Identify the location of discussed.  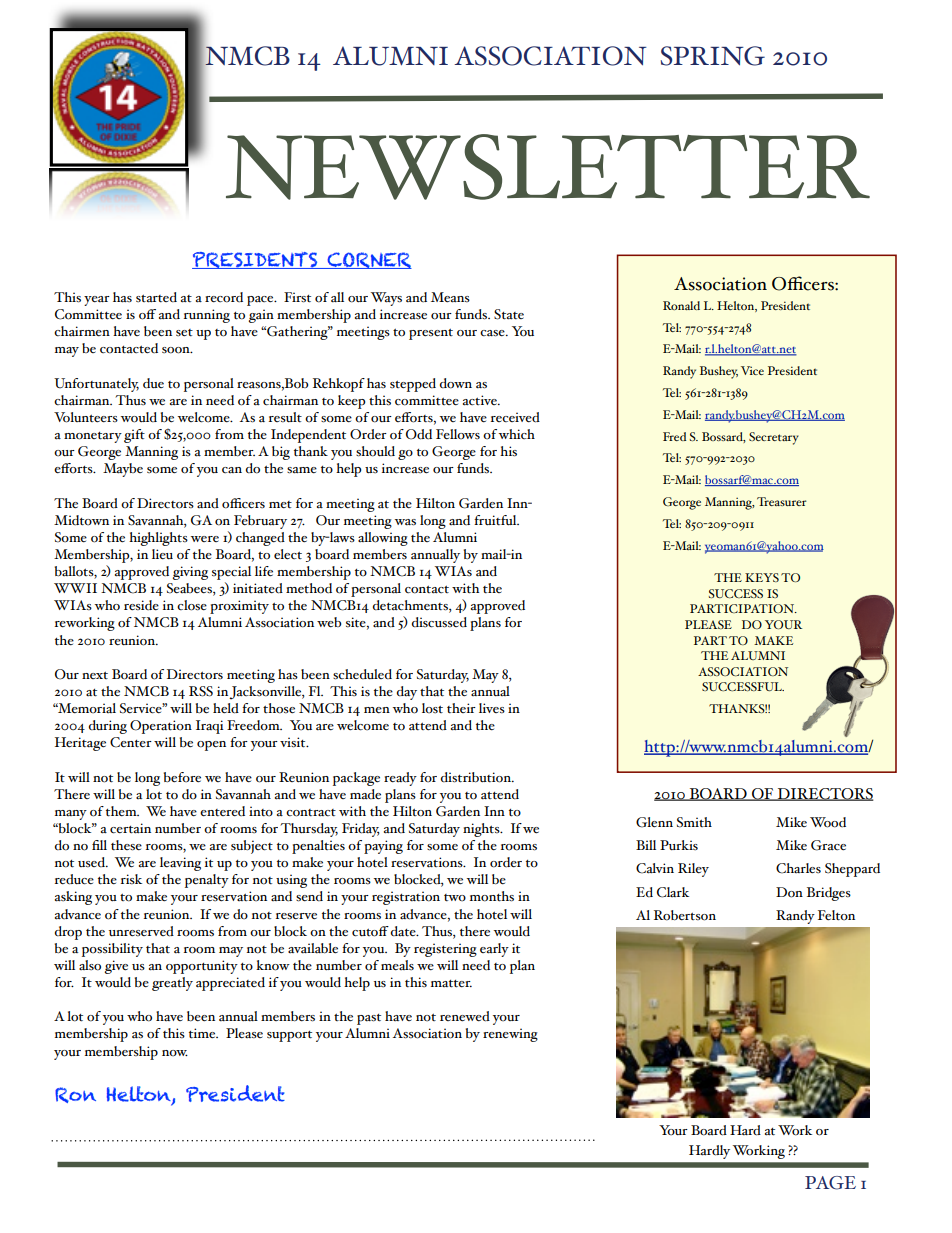
(439, 622).
